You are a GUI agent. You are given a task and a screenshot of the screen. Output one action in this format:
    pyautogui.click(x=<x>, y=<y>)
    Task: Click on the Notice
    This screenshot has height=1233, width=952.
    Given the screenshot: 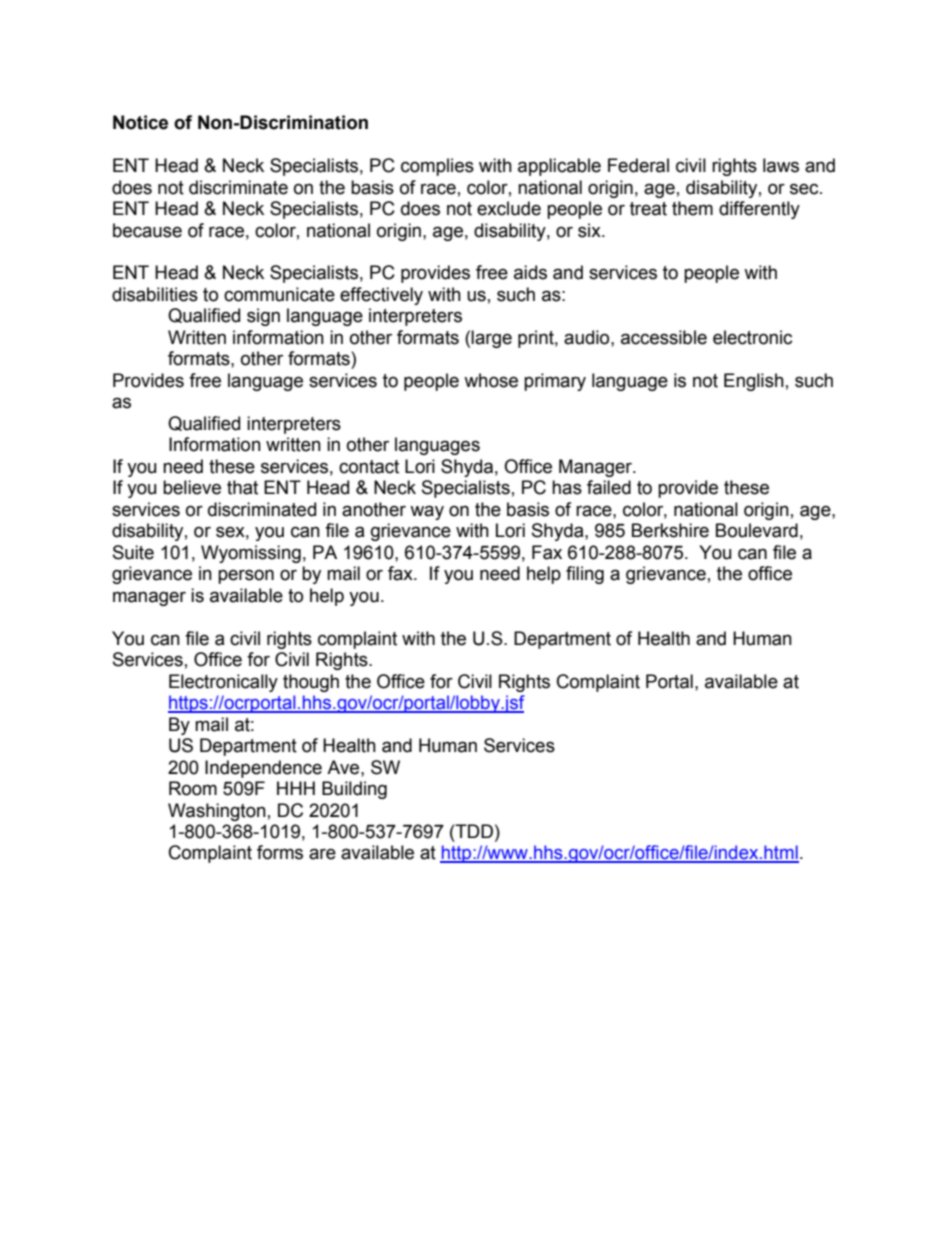 What is the action you would take?
    pyautogui.click(x=140, y=122)
